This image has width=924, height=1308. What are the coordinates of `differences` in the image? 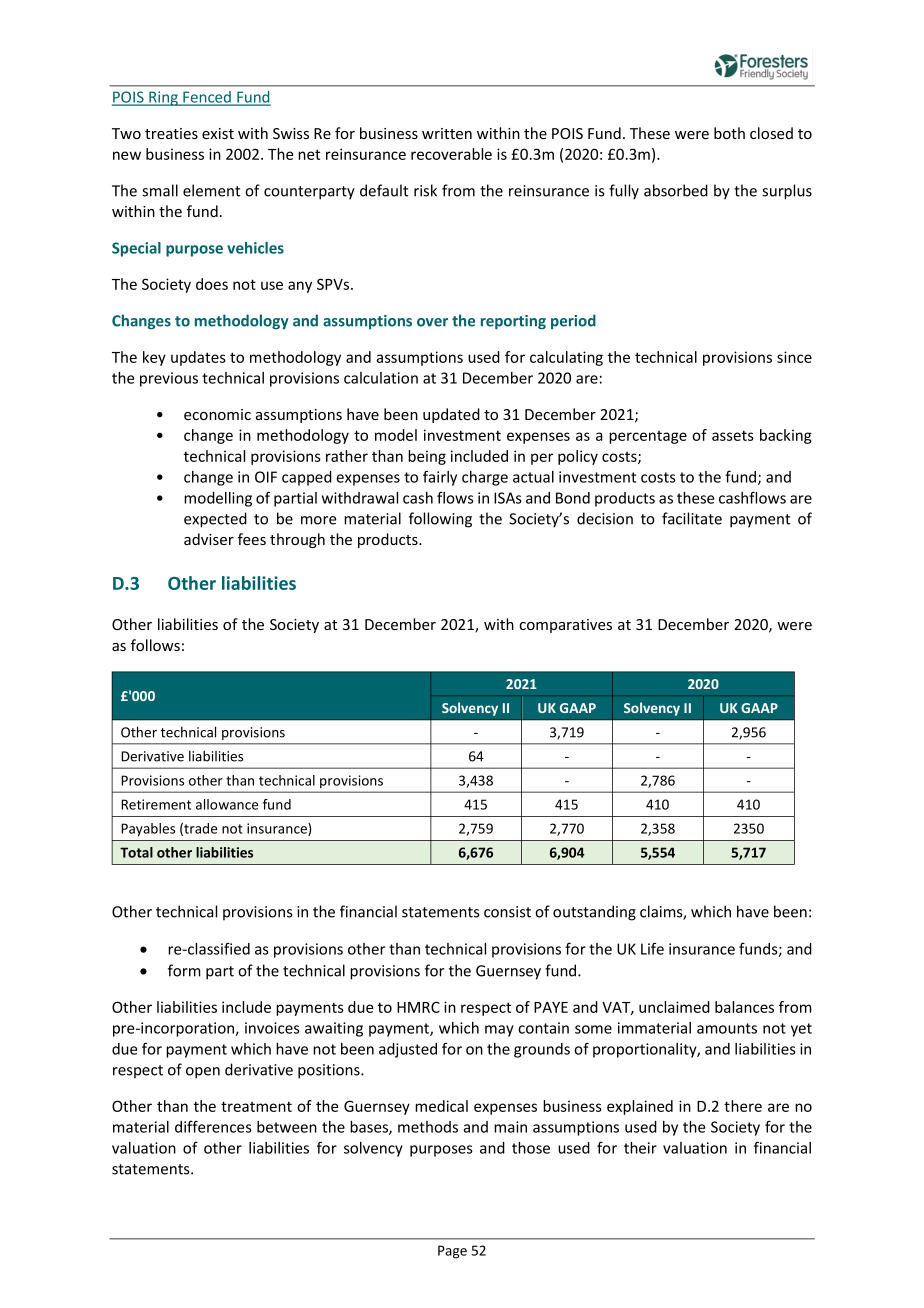 It's located at (213, 1126).
